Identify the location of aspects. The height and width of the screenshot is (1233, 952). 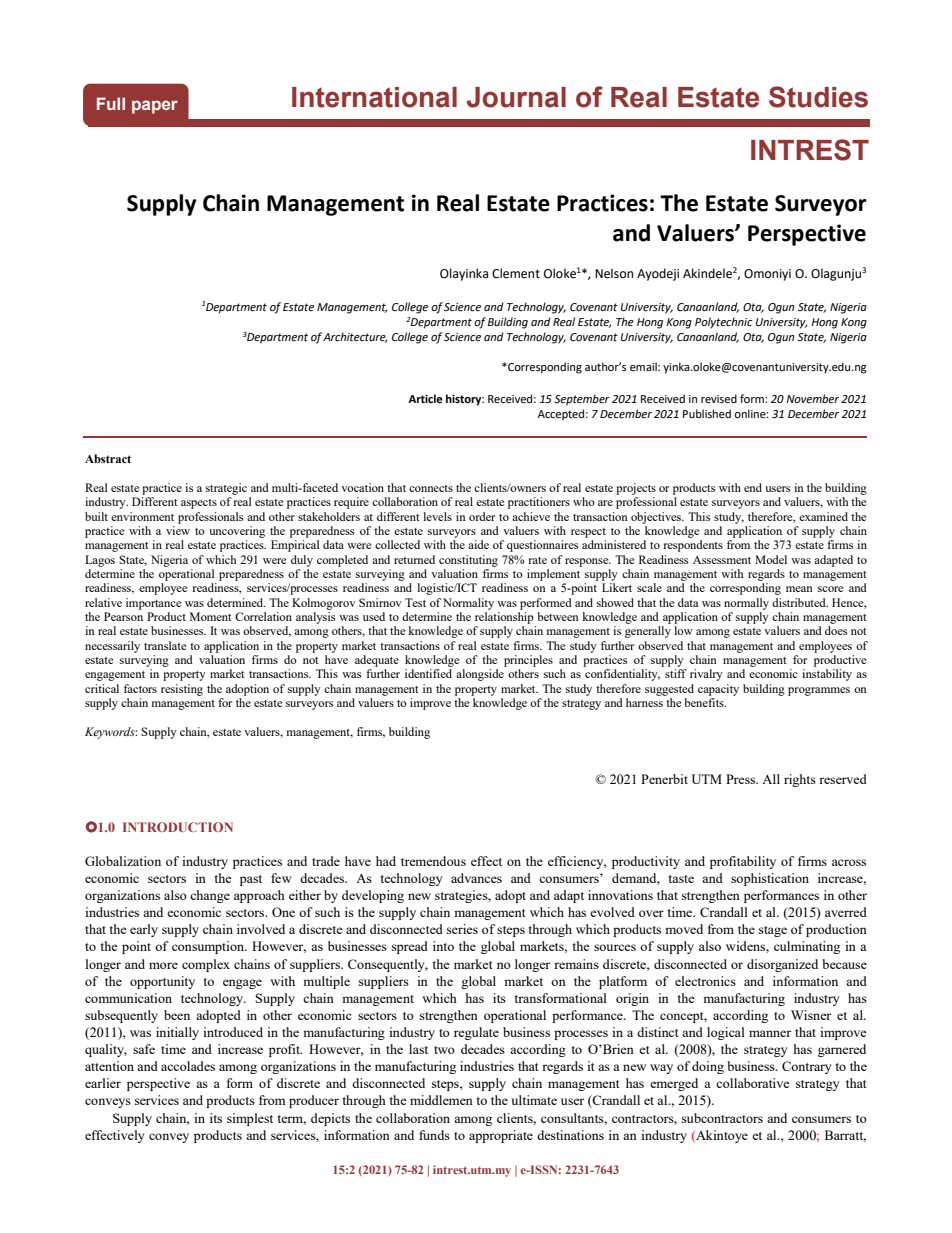
(199, 504).
